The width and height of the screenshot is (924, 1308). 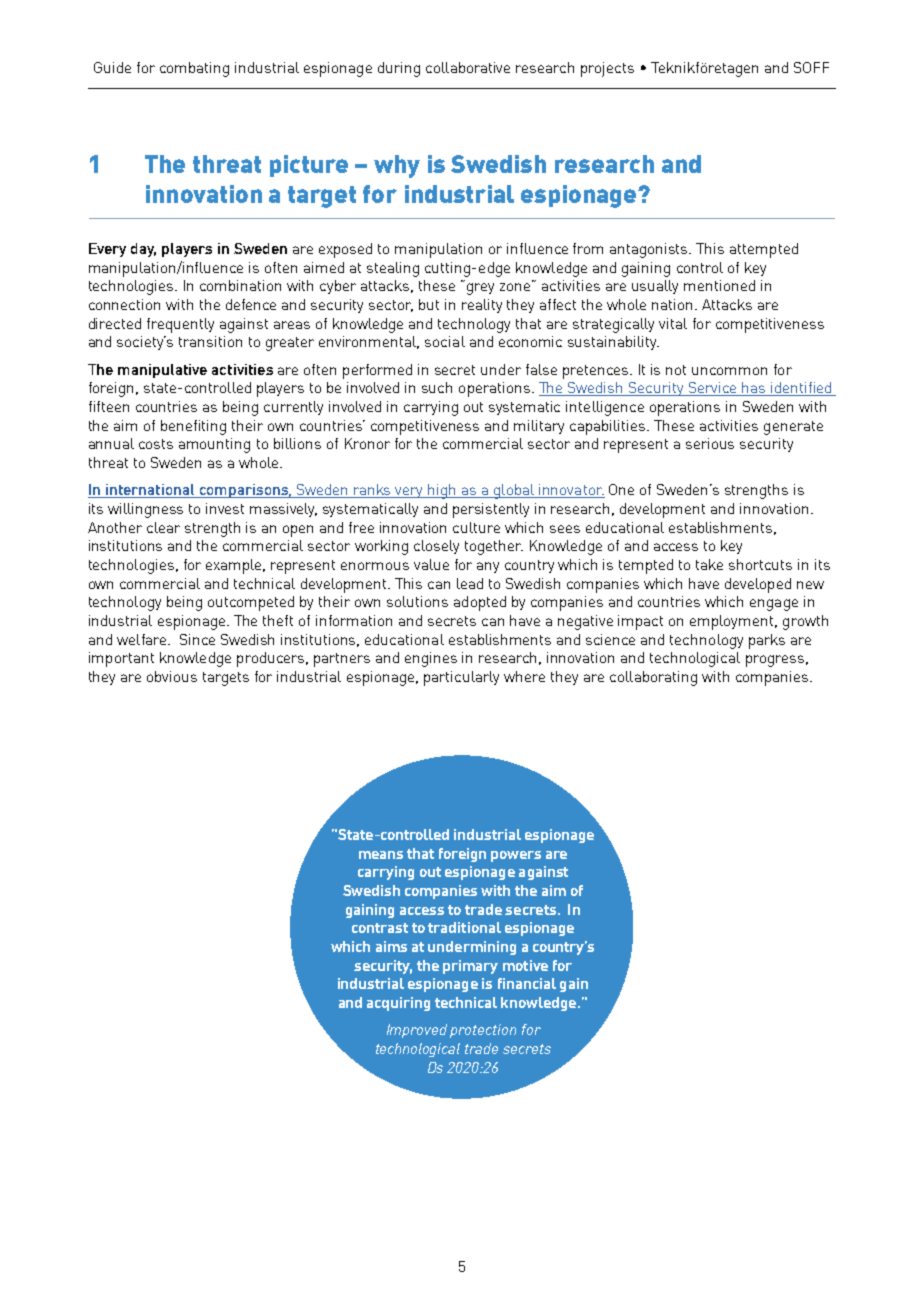 I want to click on collaborative, so click(x=468, y=67).
